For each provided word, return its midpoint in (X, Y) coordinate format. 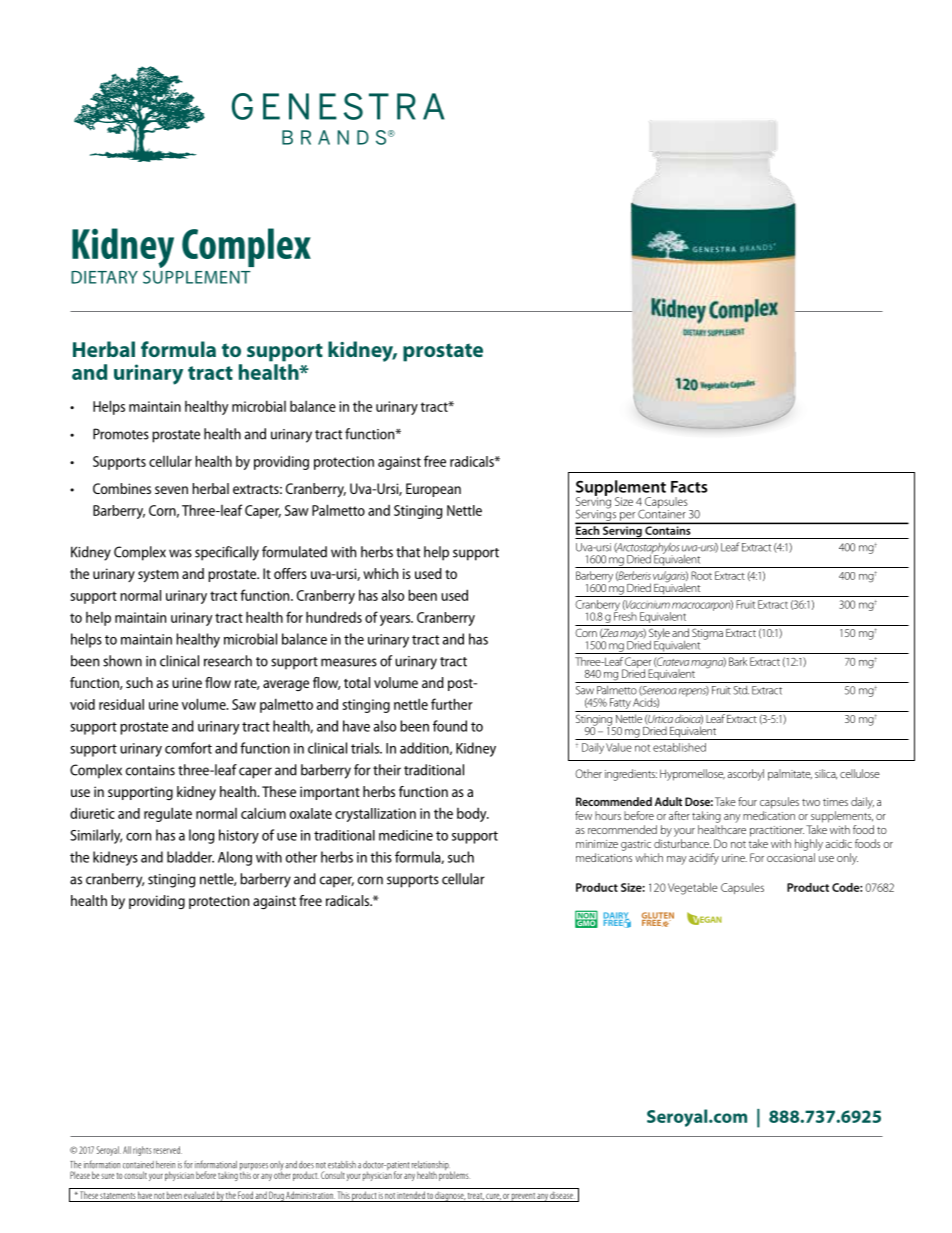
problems (454, 1175)
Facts (689, 487)
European (433, 490)
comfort (188, 748)
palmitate (790, 775)
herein (165, 1165)
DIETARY (104, 277)
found (450, 726)
